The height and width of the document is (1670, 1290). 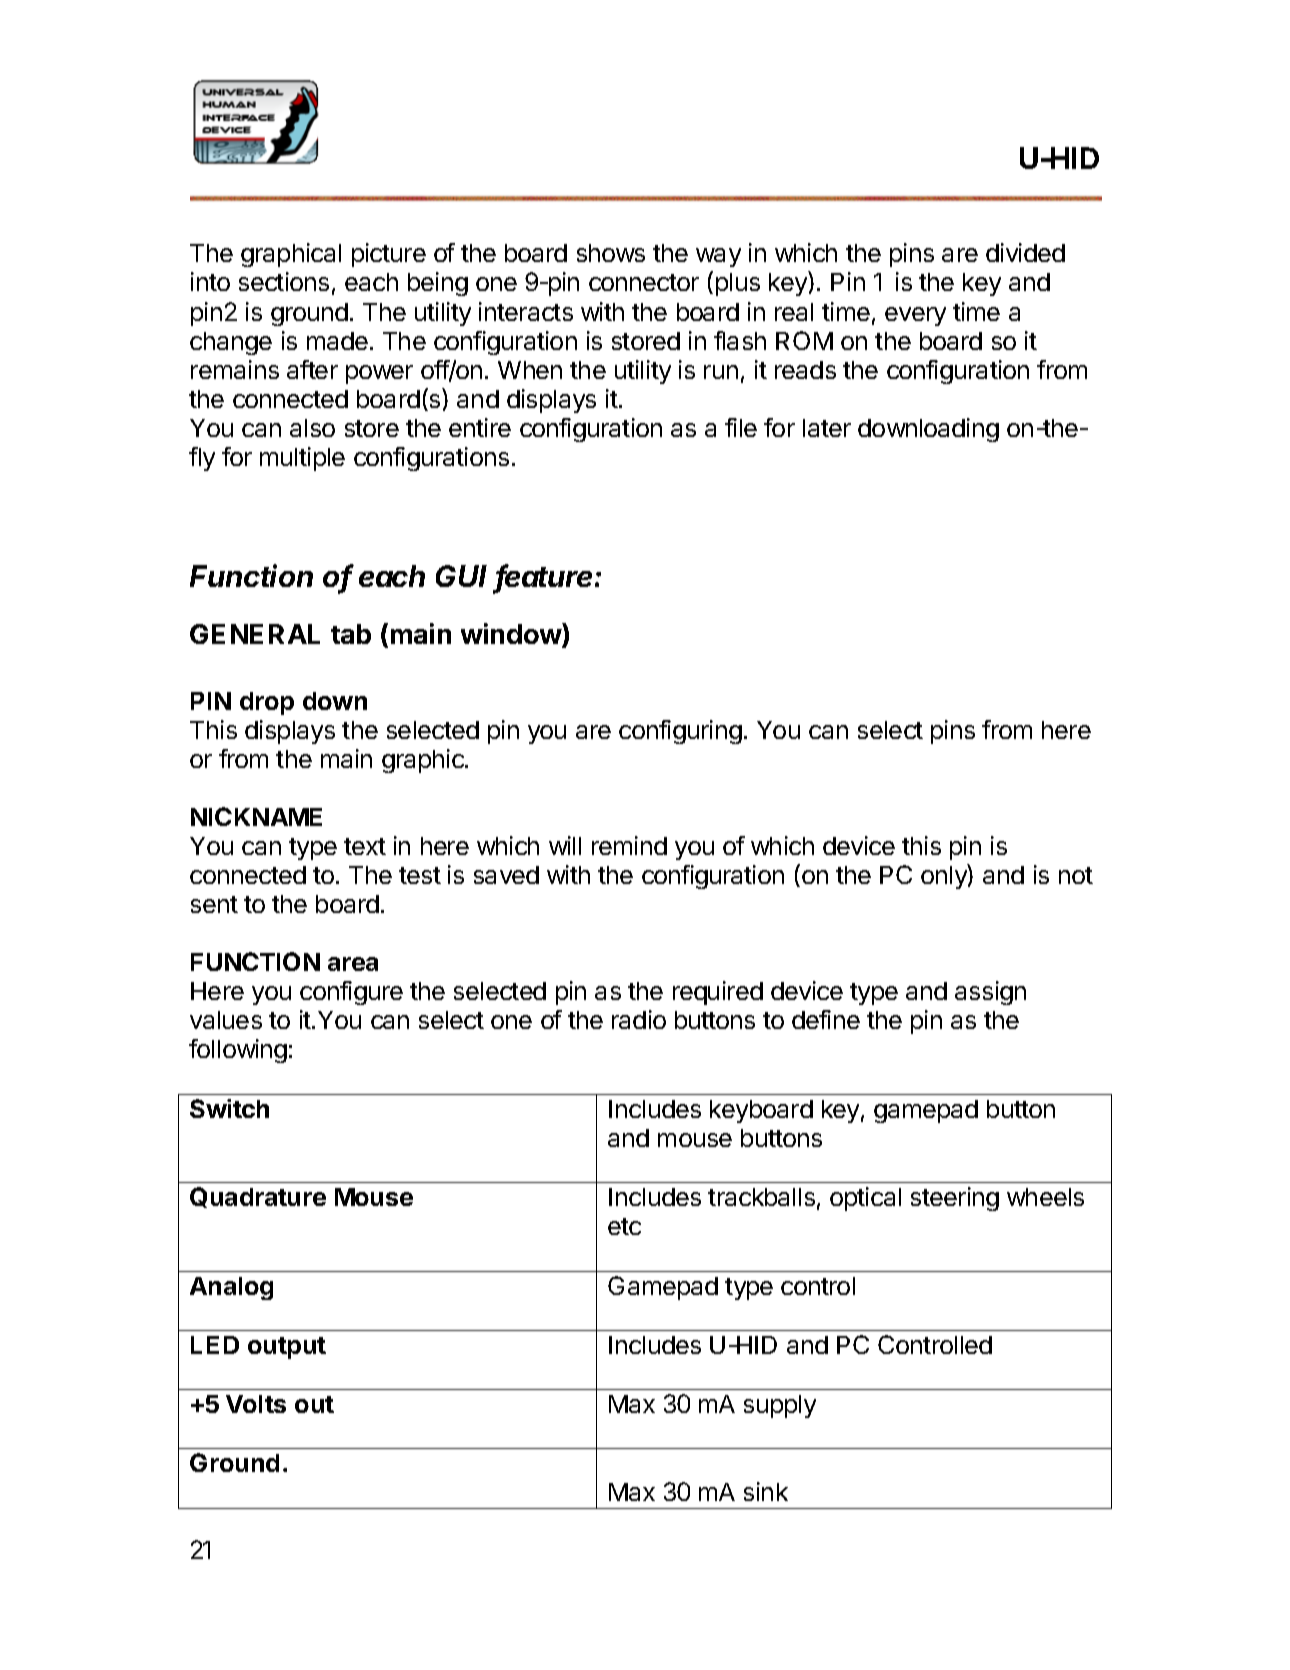 I want to click on connector, so click(x=644, y=282).
